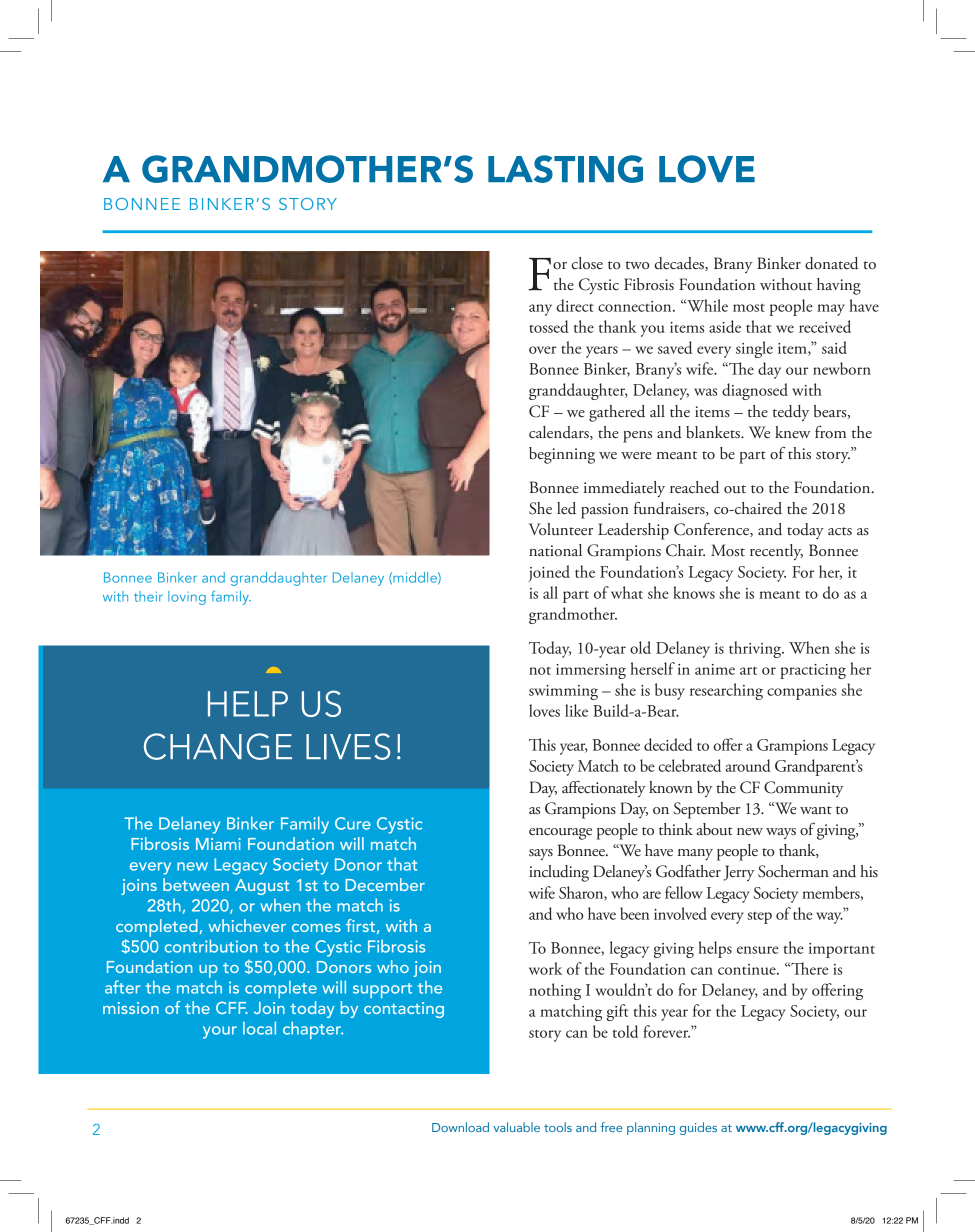 This screenshot has height=1232, width=975. What do you see at coordinates (187, 598) in the screenshot?
I see `loving` at bounding box center [187, 598].
